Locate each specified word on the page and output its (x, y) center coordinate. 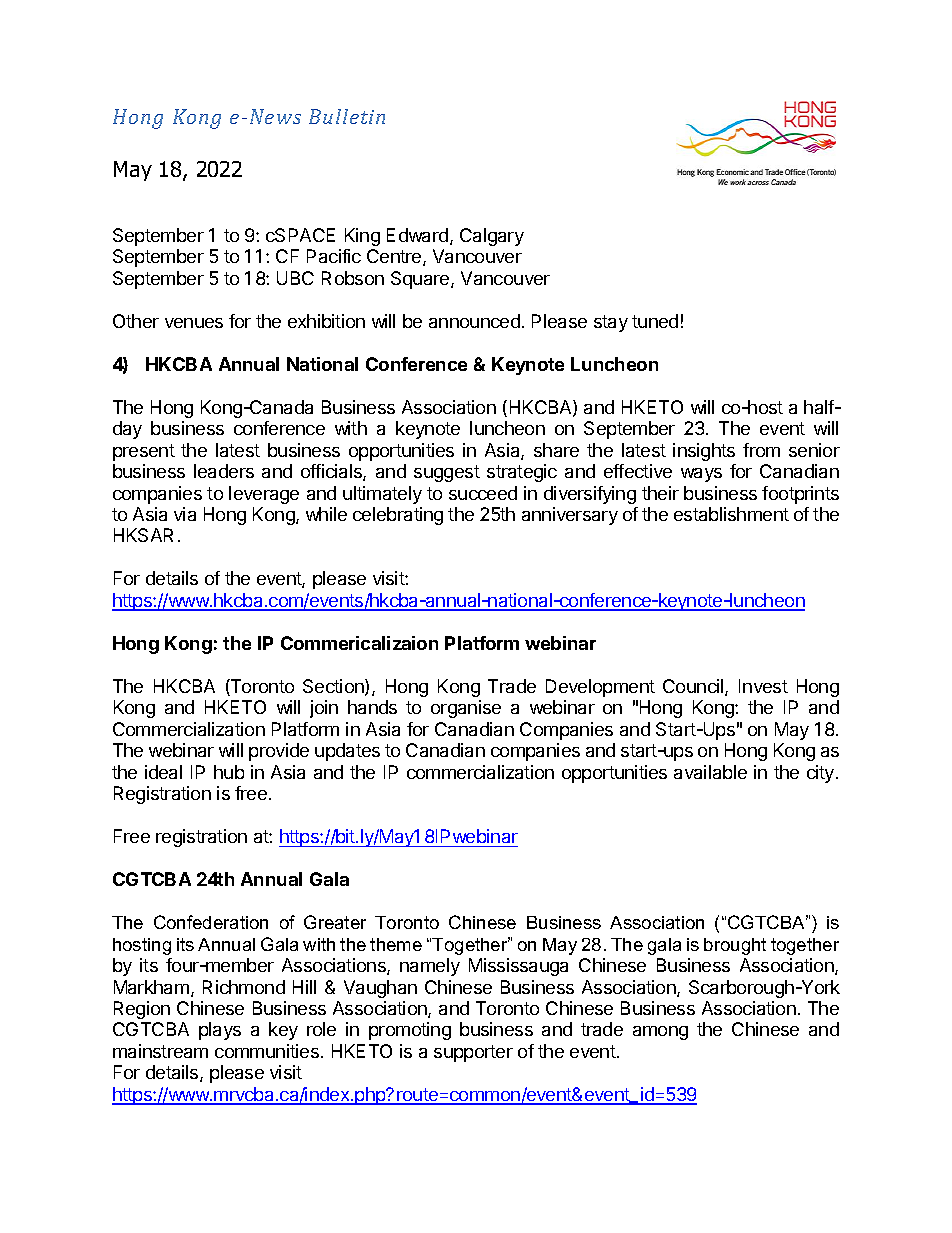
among (660, 1033)
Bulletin (347, 116)
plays (220, 1031)
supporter (473, 1053)
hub (229, 772)
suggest (447, 473)
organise (466, 709)
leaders (224, 471)
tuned (655, 321)
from (761, 450)
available (710, 772)
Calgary (492, 237)
